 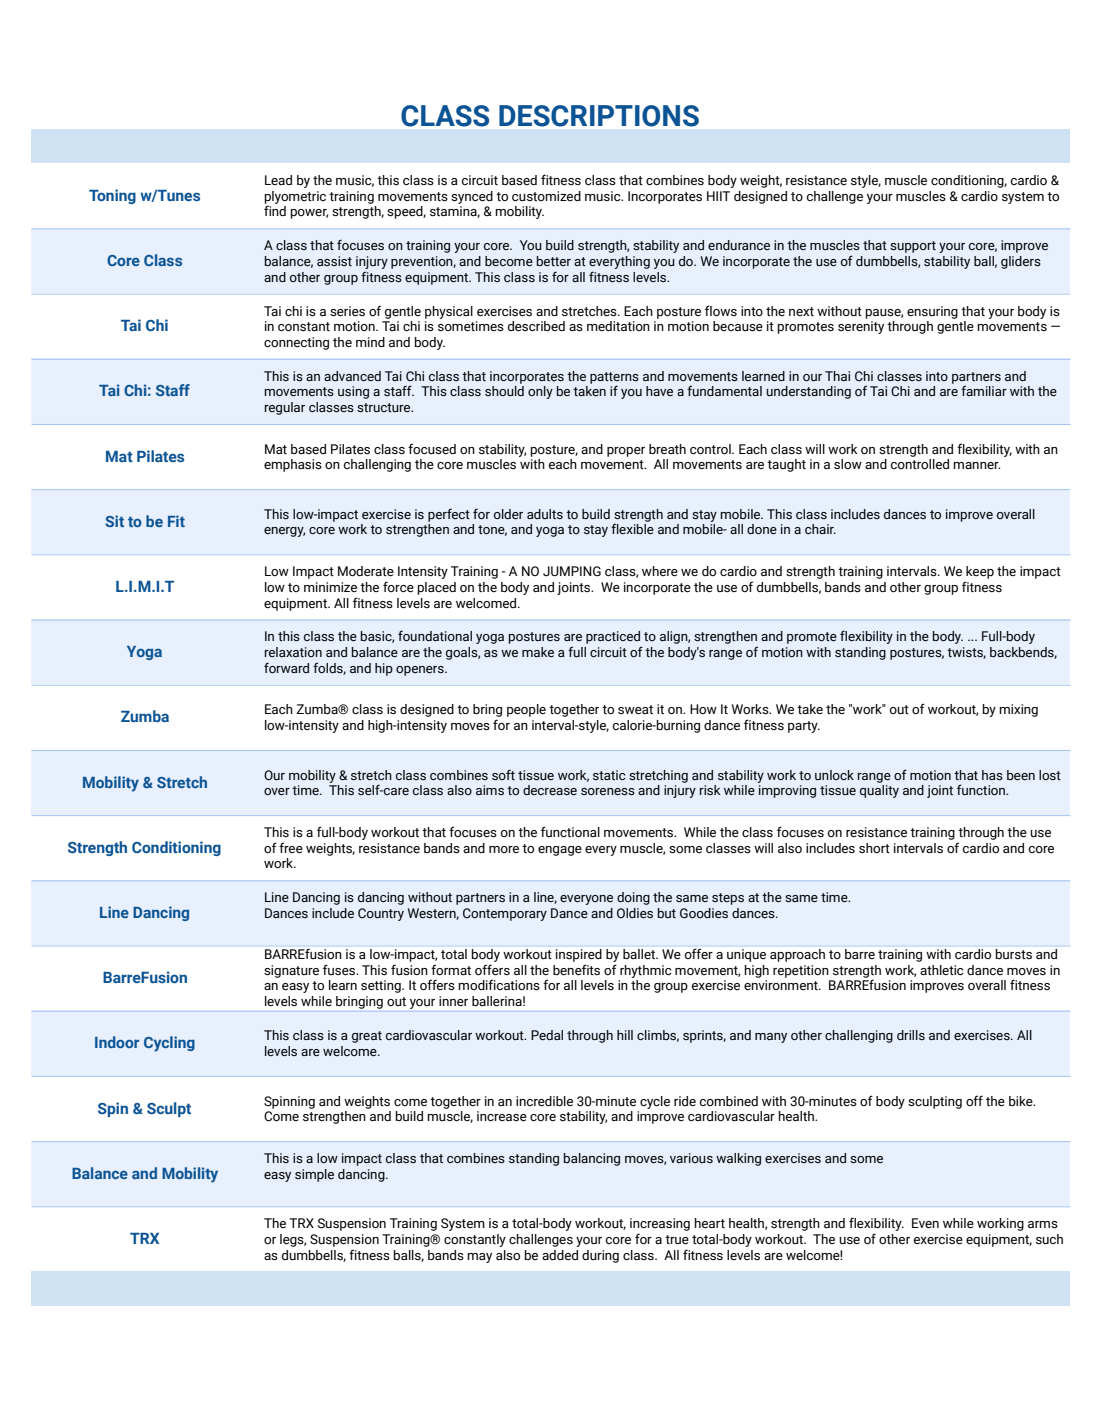 I want to click on signature, so click(x=291, y=971).
